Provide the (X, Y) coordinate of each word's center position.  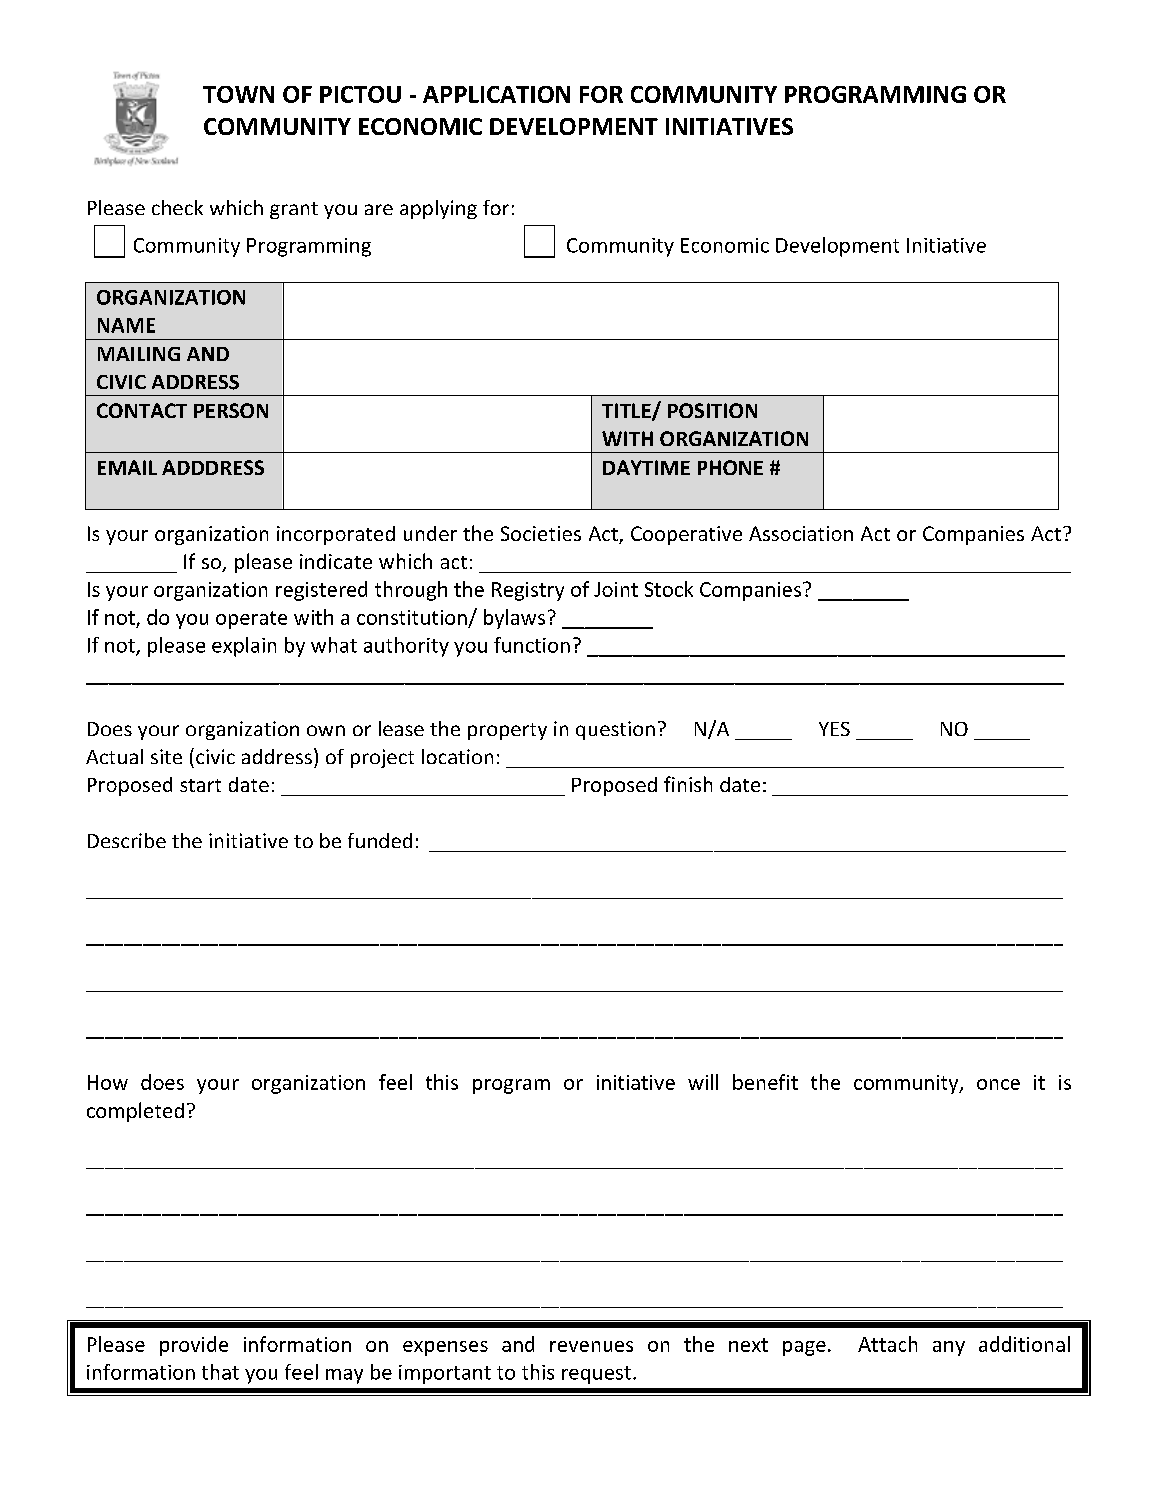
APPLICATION (496, 94)
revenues (591, 1346)
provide (194, 1346)
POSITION (712, 410)
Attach (887, 1344)
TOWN (238, 94)
